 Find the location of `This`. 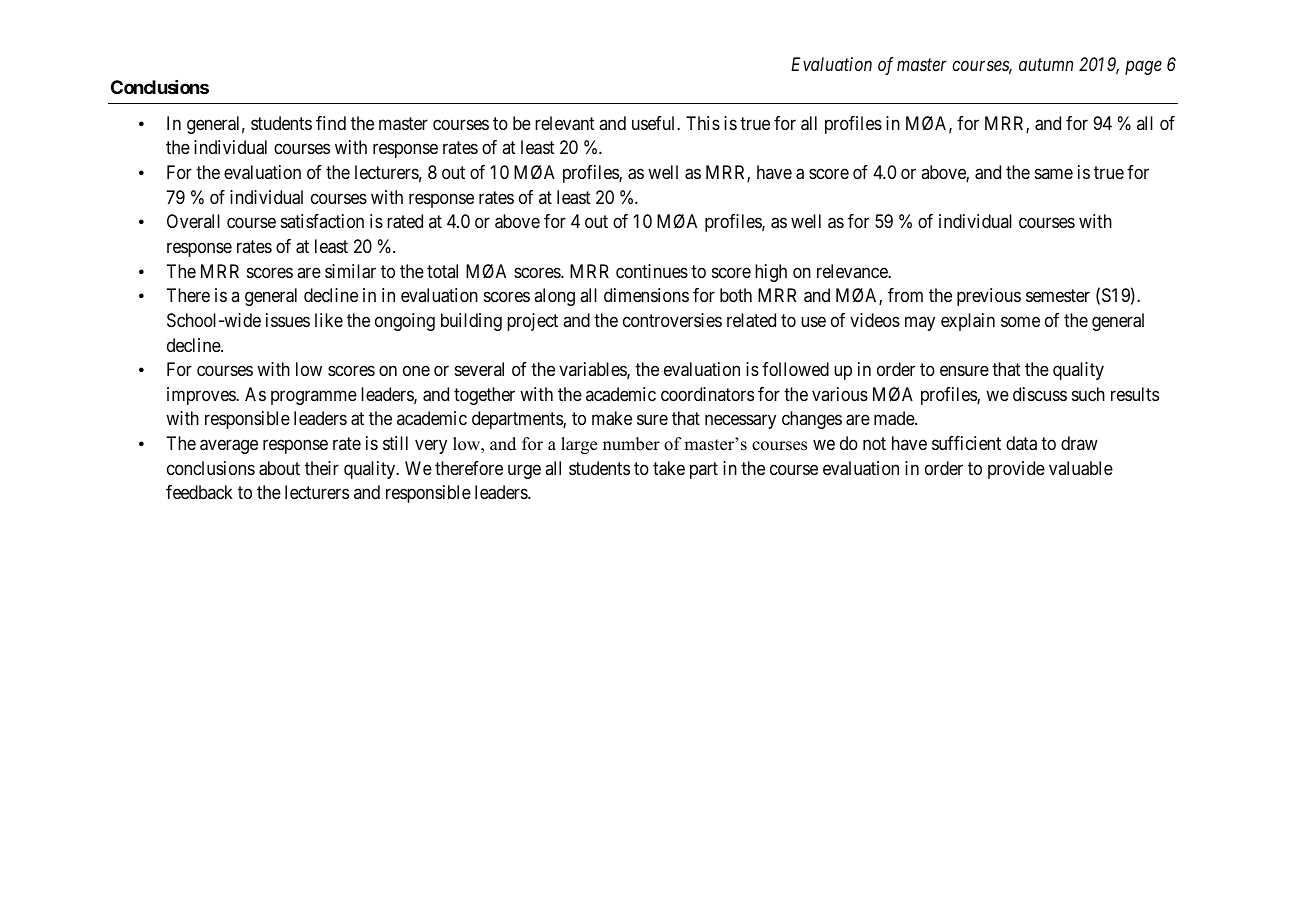

This is located at coordinates (703, 123).
